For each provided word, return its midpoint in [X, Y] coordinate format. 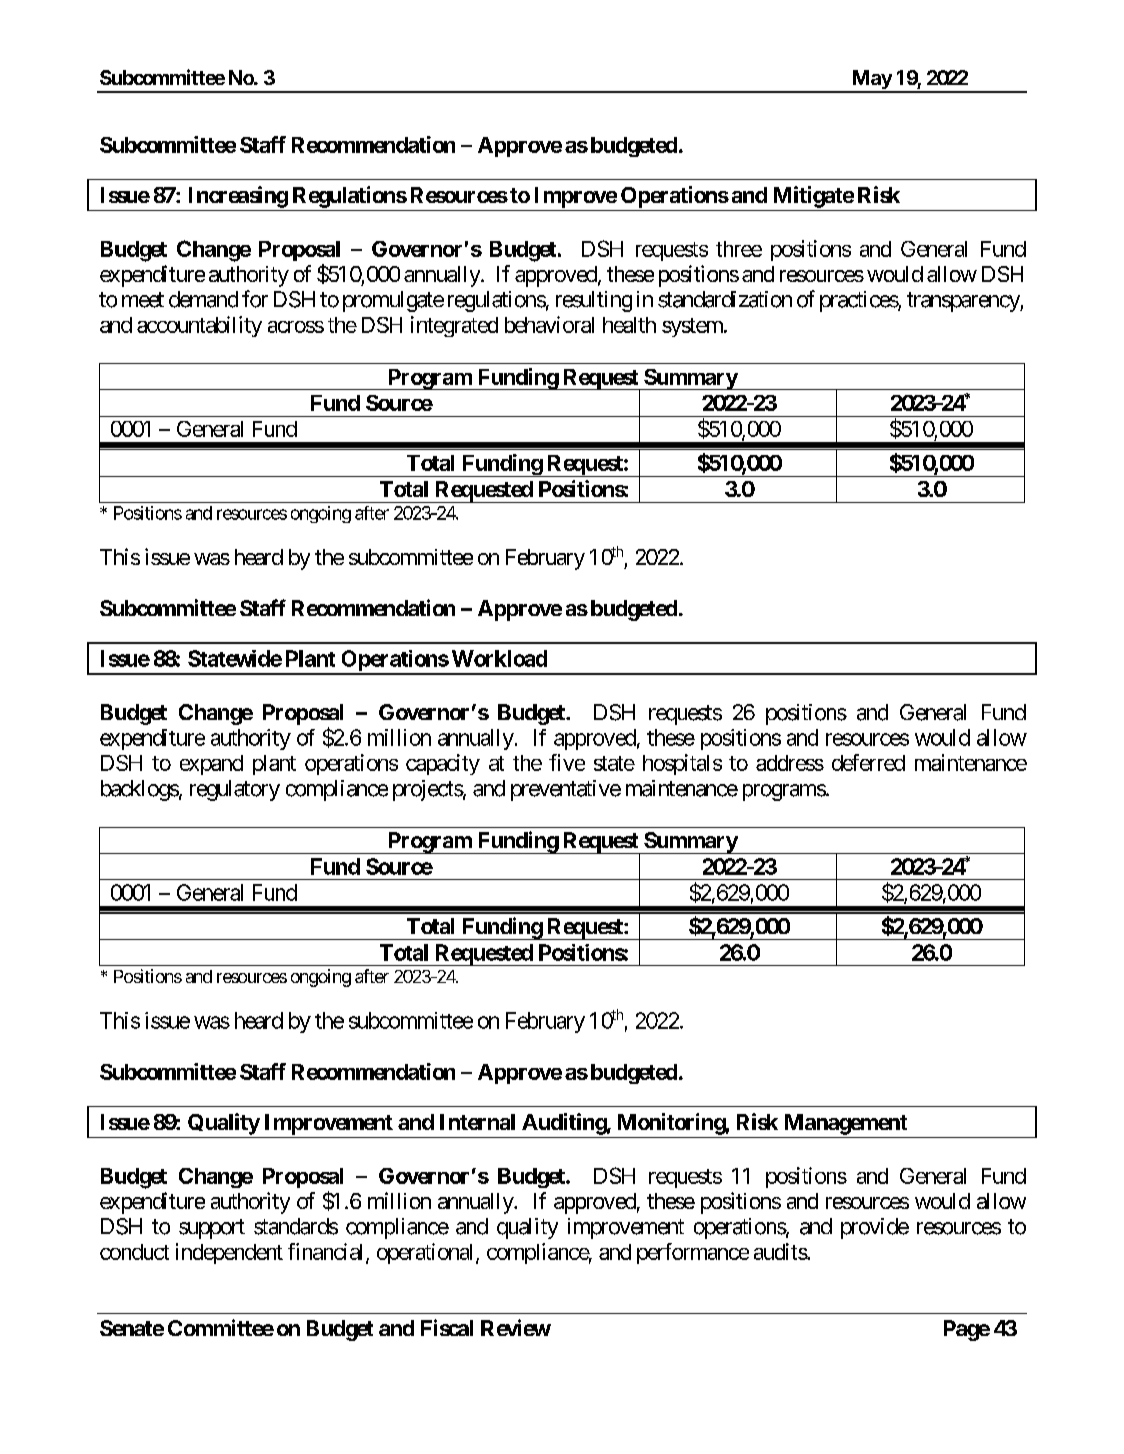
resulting [594, 301]
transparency [964, 302]
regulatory [235, 790]
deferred [868, 762]
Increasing [238, 197]
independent [229, 1253]
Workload [499, 658]
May [871, 81]
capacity [443, 764]
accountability [199, 326]
